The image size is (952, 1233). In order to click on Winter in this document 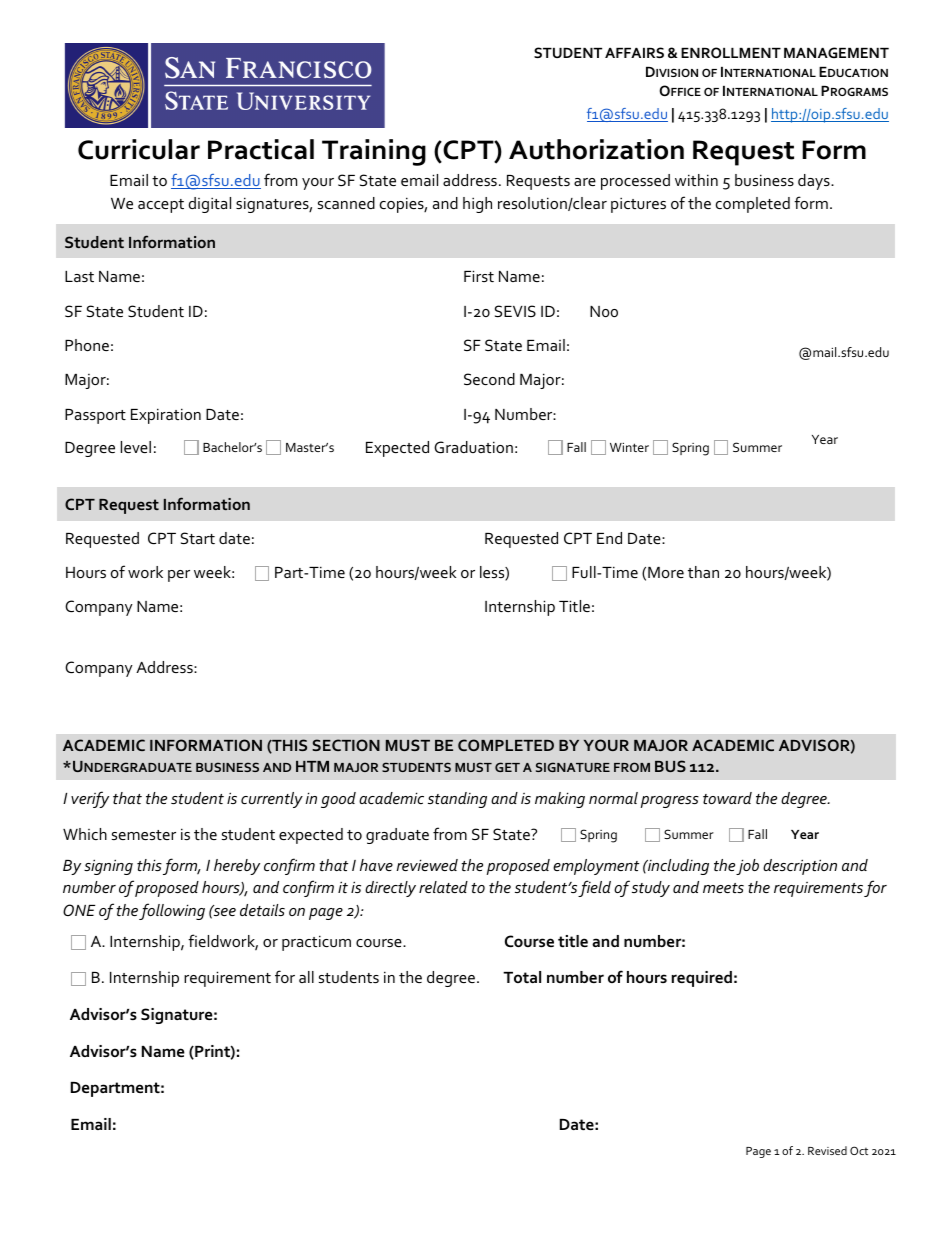, I will do `click(629, 447)`.
